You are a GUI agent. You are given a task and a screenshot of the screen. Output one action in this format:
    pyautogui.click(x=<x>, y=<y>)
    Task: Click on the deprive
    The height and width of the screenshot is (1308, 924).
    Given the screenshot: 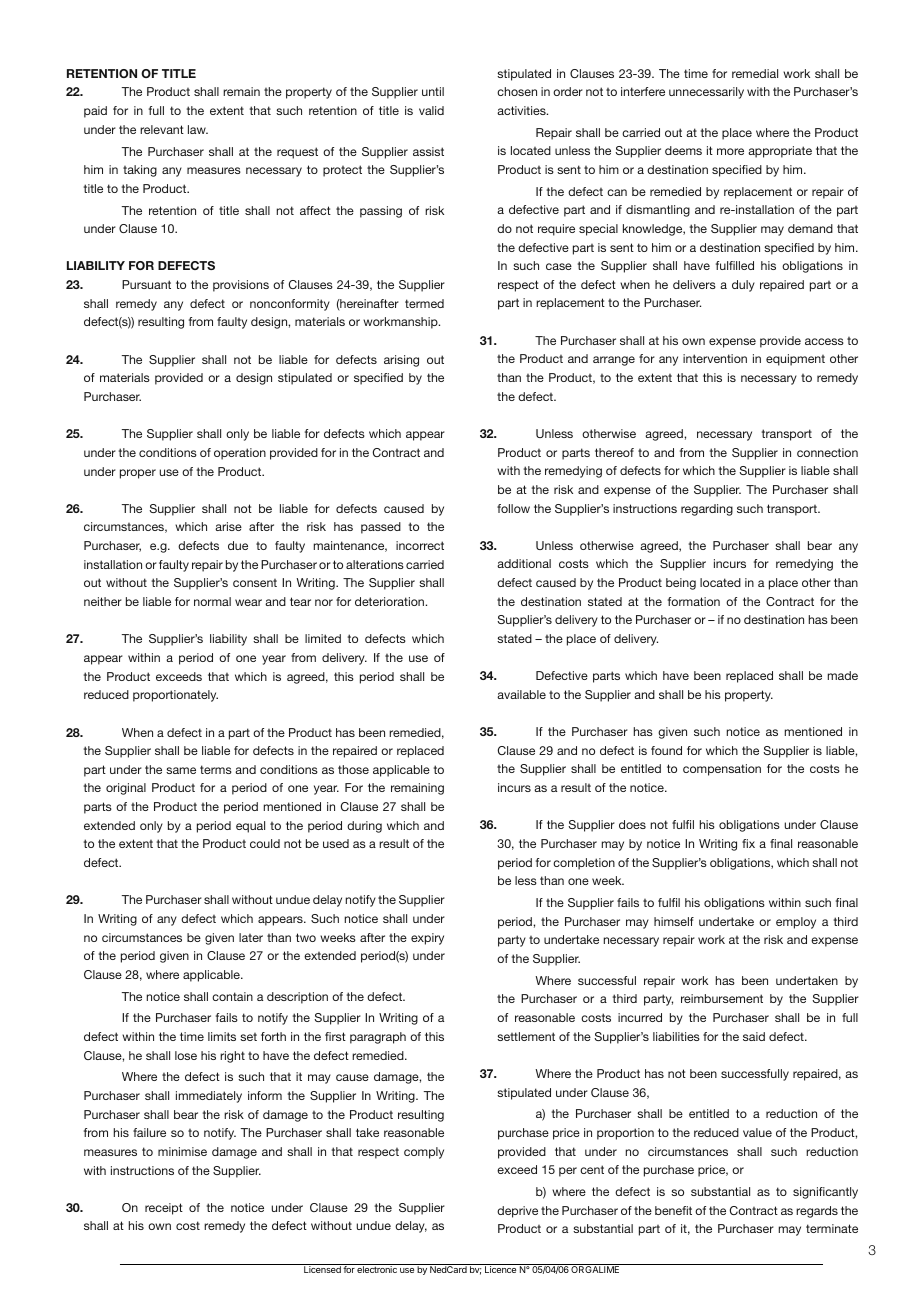 What is the action you would take?
    pyautogui.click(x=517, y=1212)
